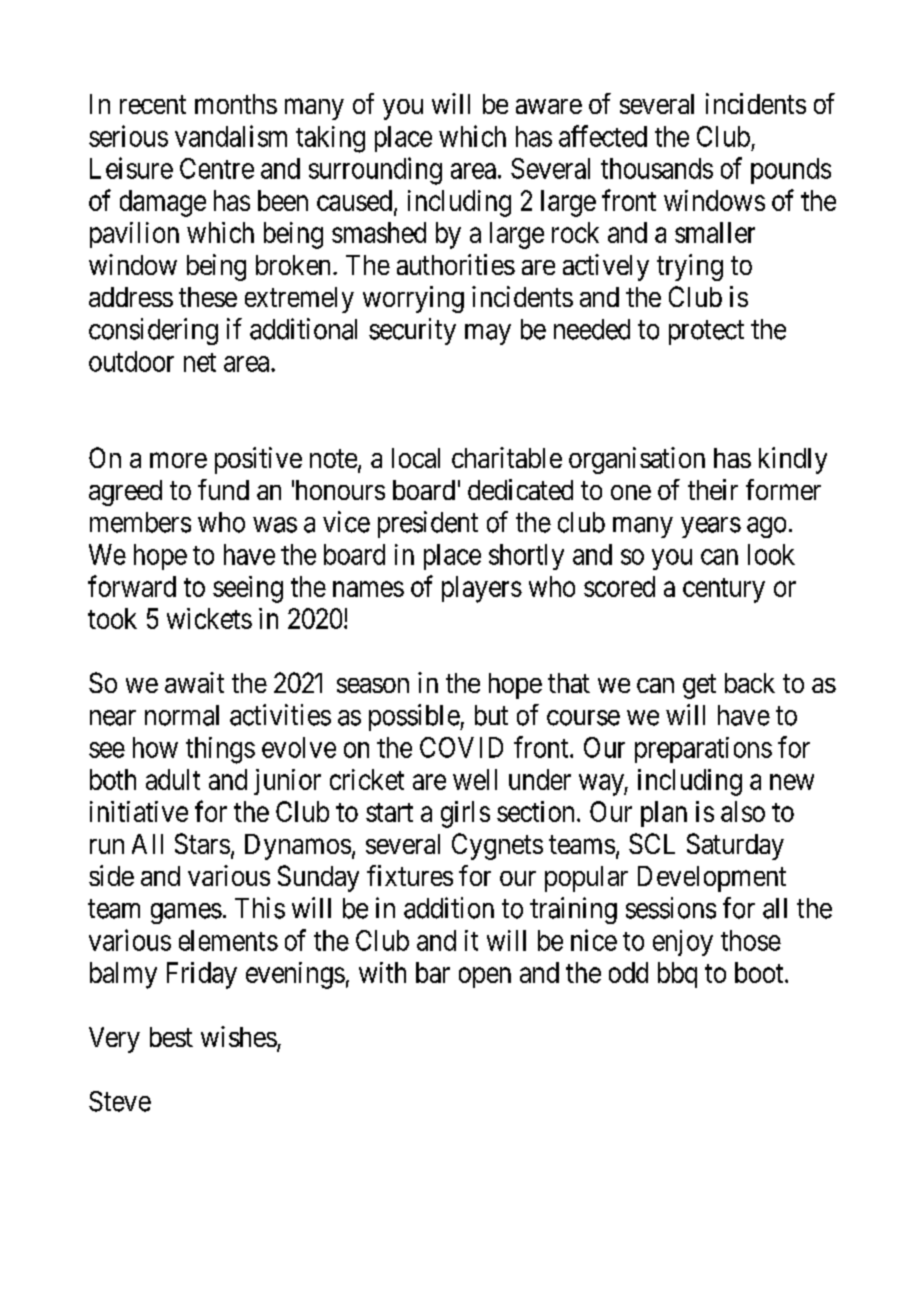 This image has height=1308, width=924. What do you see at coordinates (485, 977) in the image?
I see `open` at bounding box center [485, 977].
